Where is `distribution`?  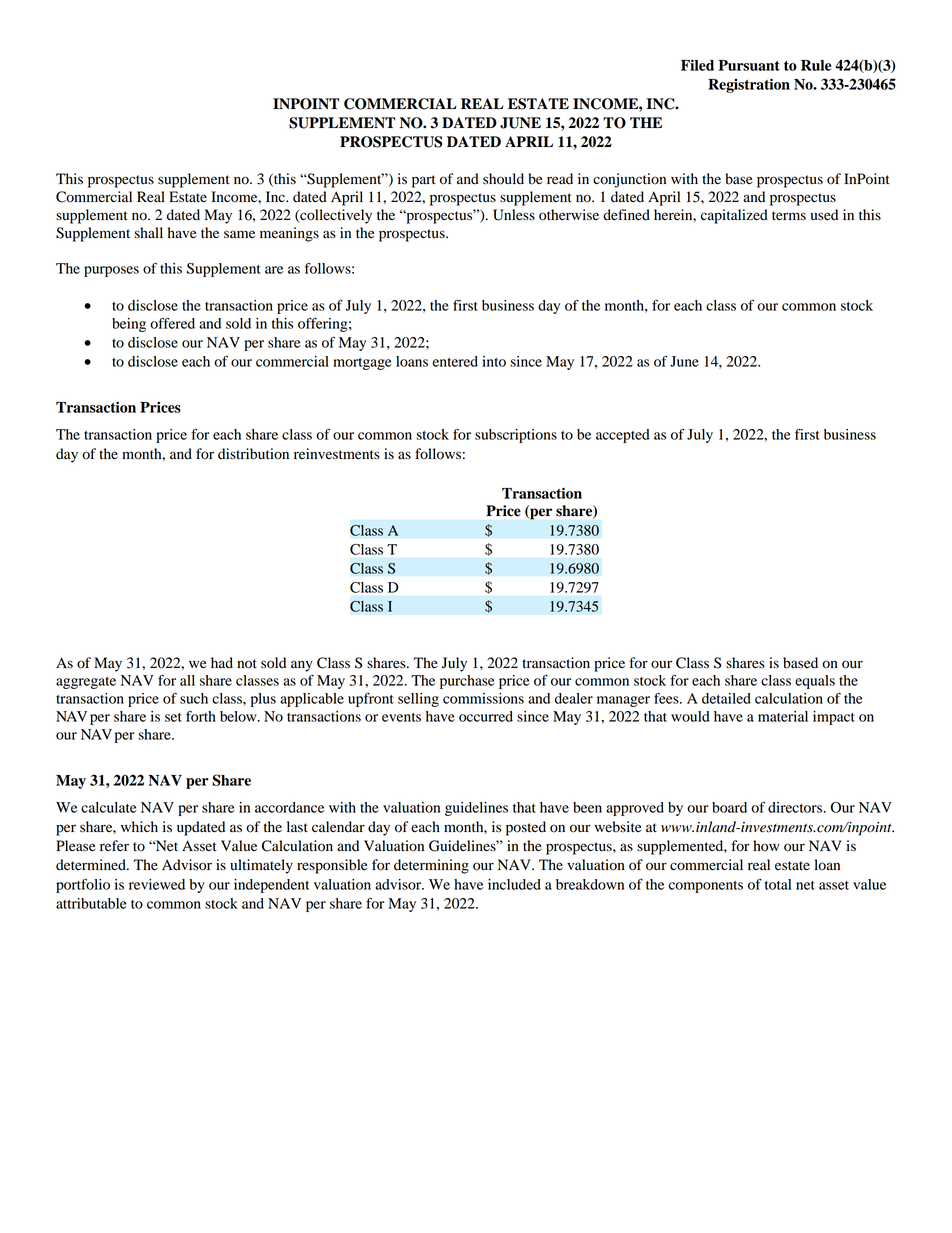 distribution is located at coordinates (253, 454).
